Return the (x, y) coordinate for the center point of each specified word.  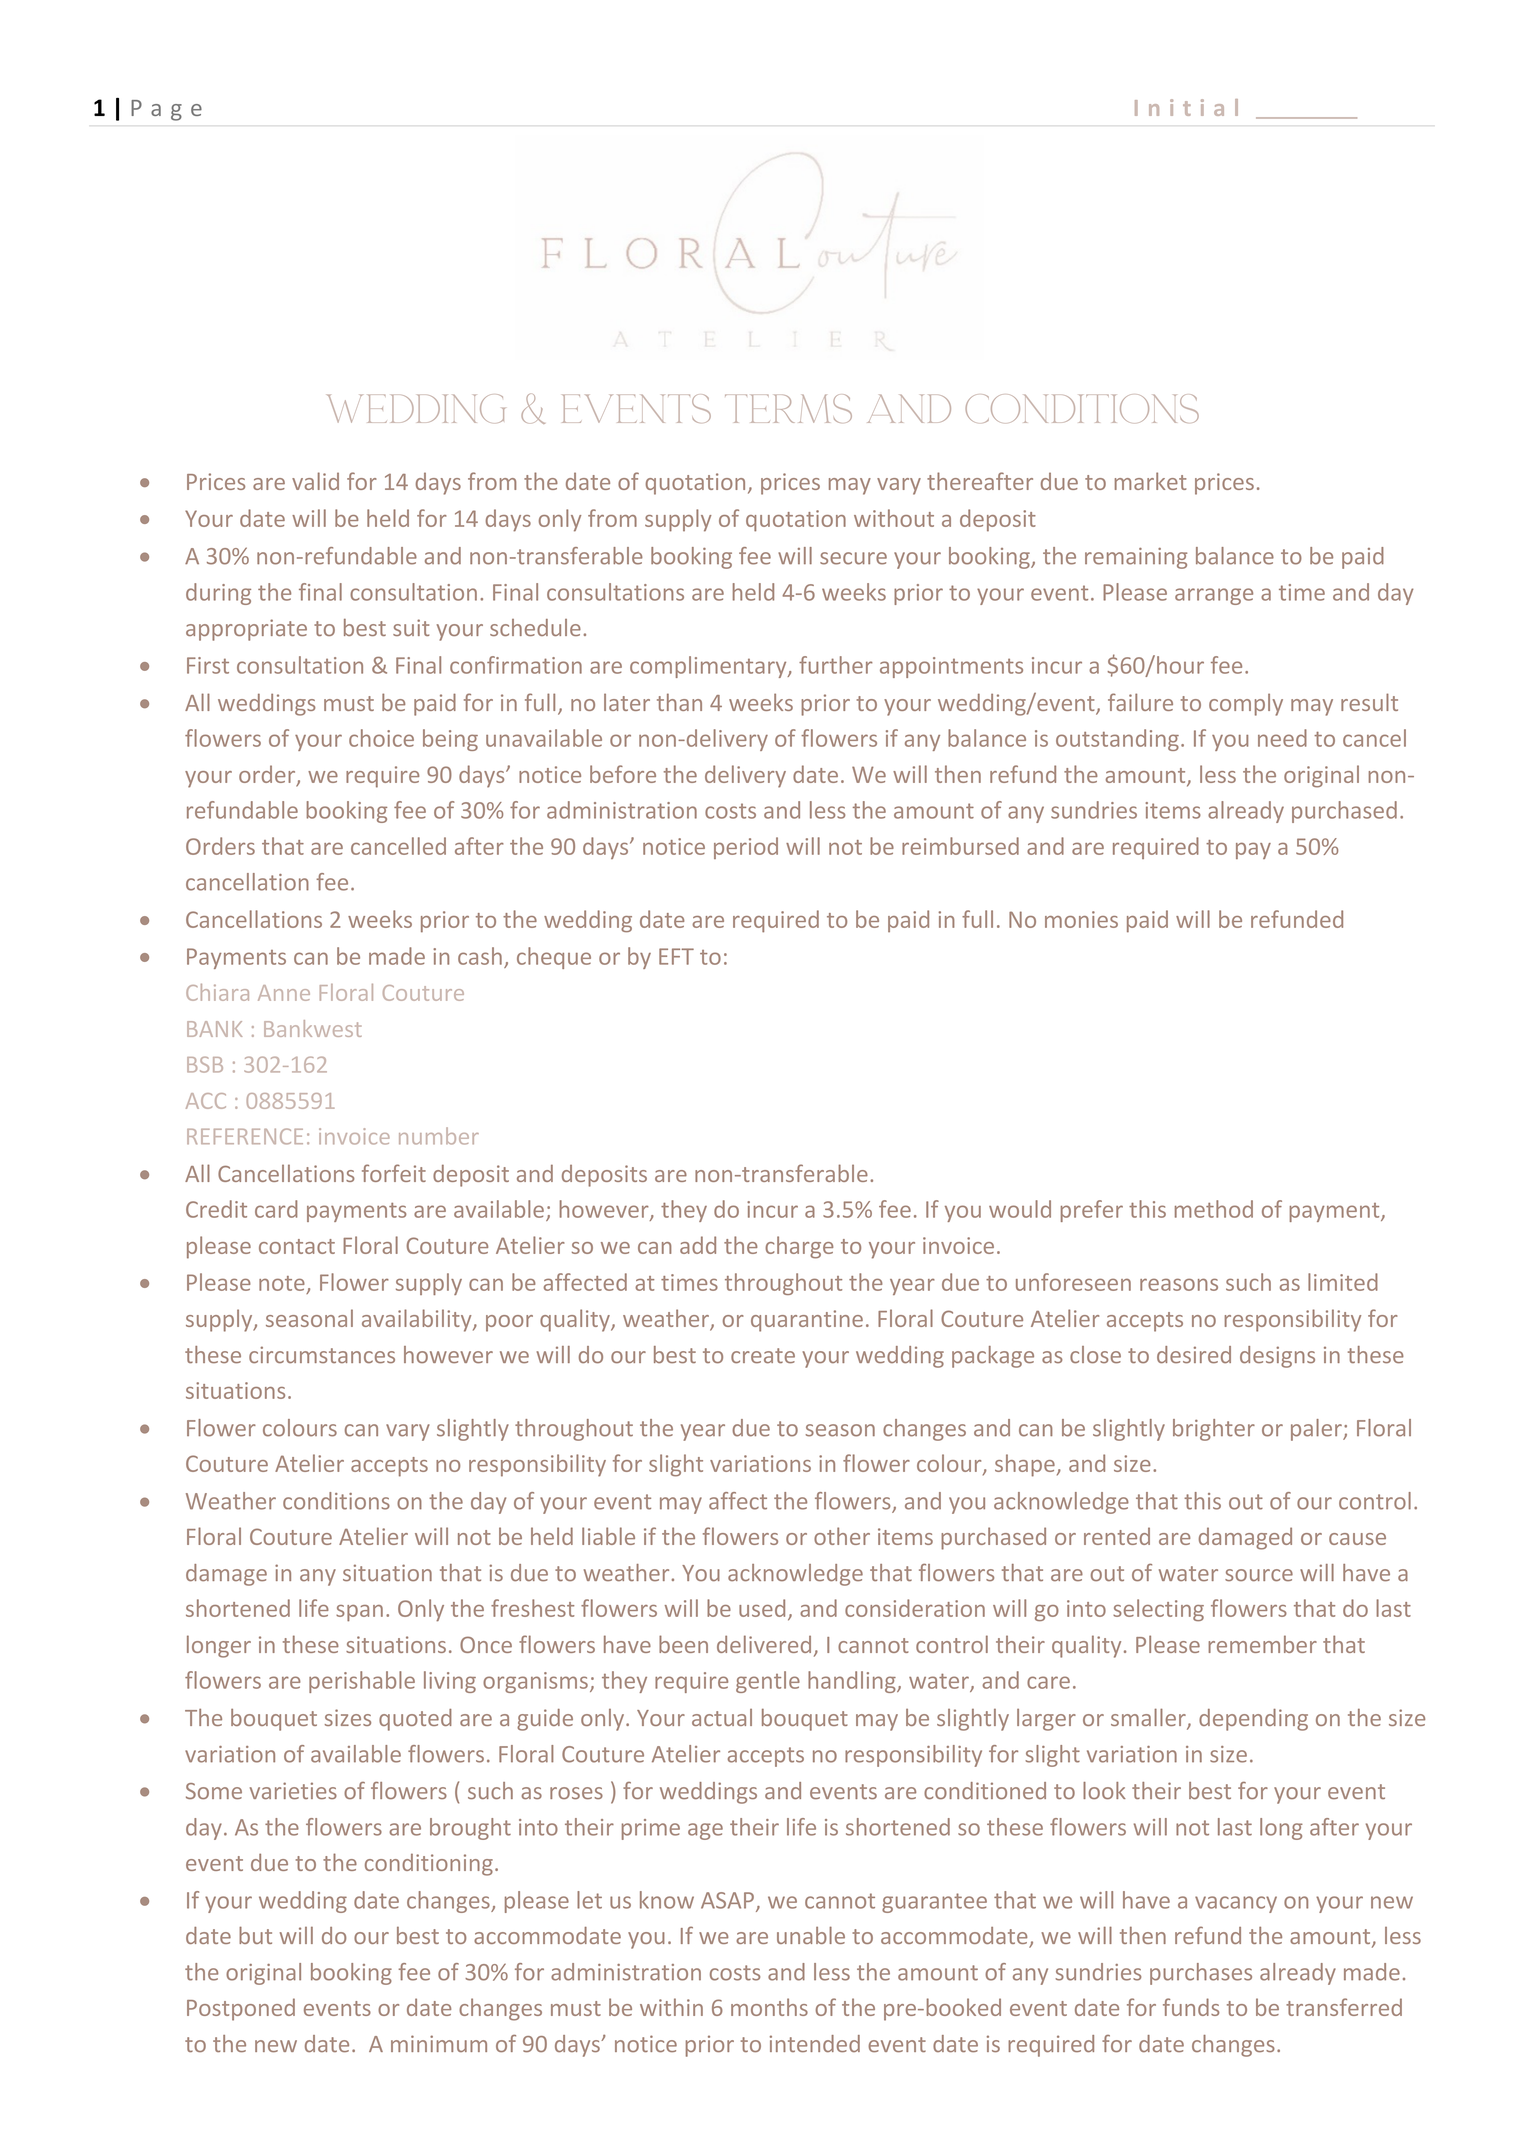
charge (799, 1247)
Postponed (241, 2009)
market (1150, 481)
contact (297, 1246)
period (746, 848)
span (359, 1613)
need (1282, 738)
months (769, 2007)
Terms (788, 408)
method (1214, 1209)
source (1259, 1575)
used (762, 1608)
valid (315, 481)
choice (381, 738)
